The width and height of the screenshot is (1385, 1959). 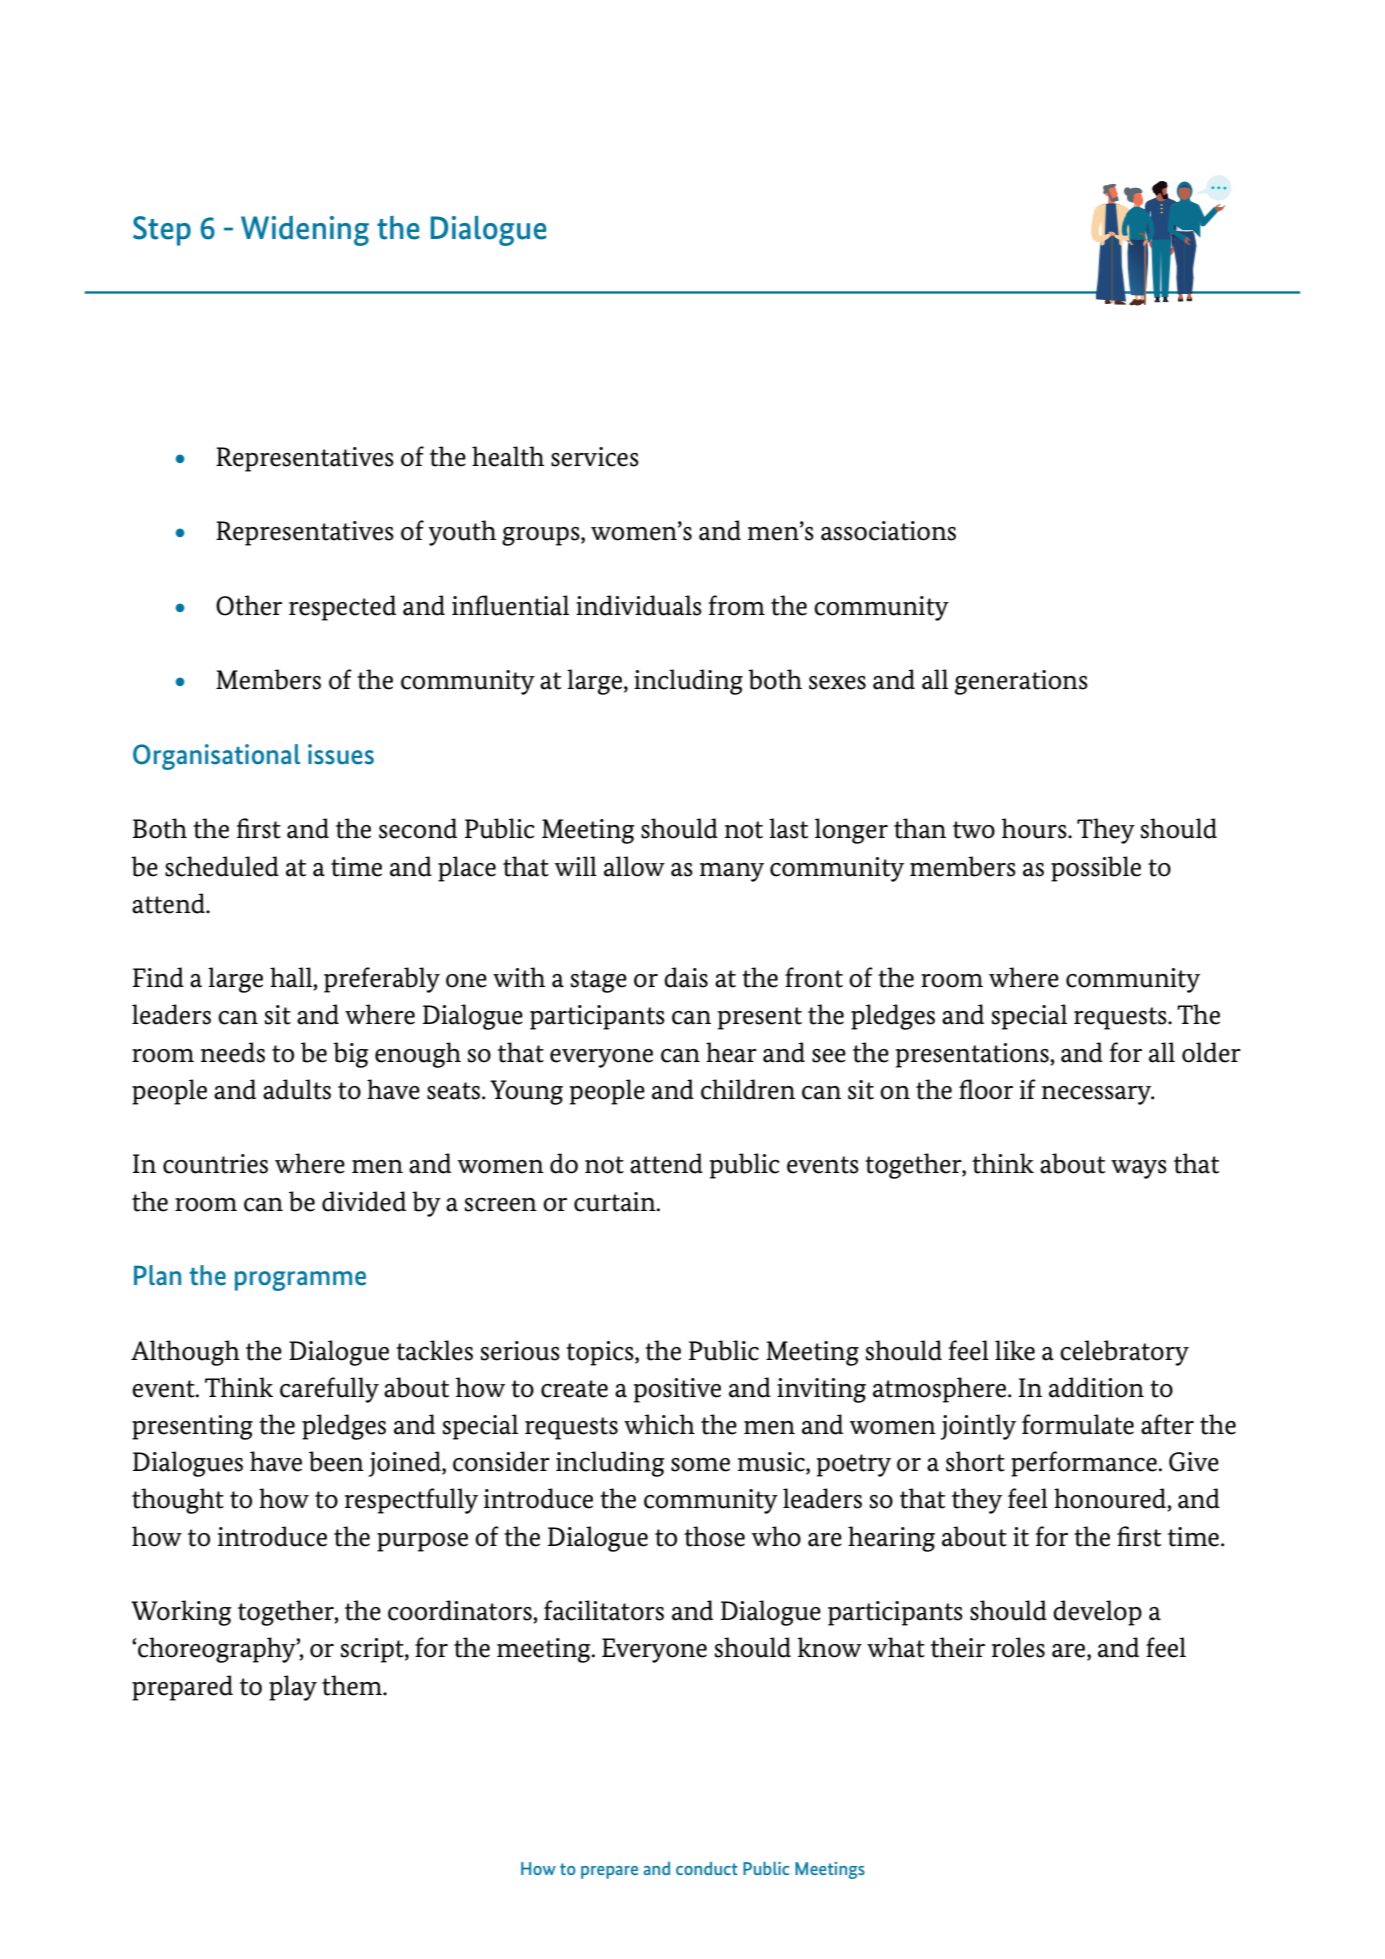 What do you see at coordinates (595, 457) in the screenshot?
I see `services` at bounding box center [595, 457].
